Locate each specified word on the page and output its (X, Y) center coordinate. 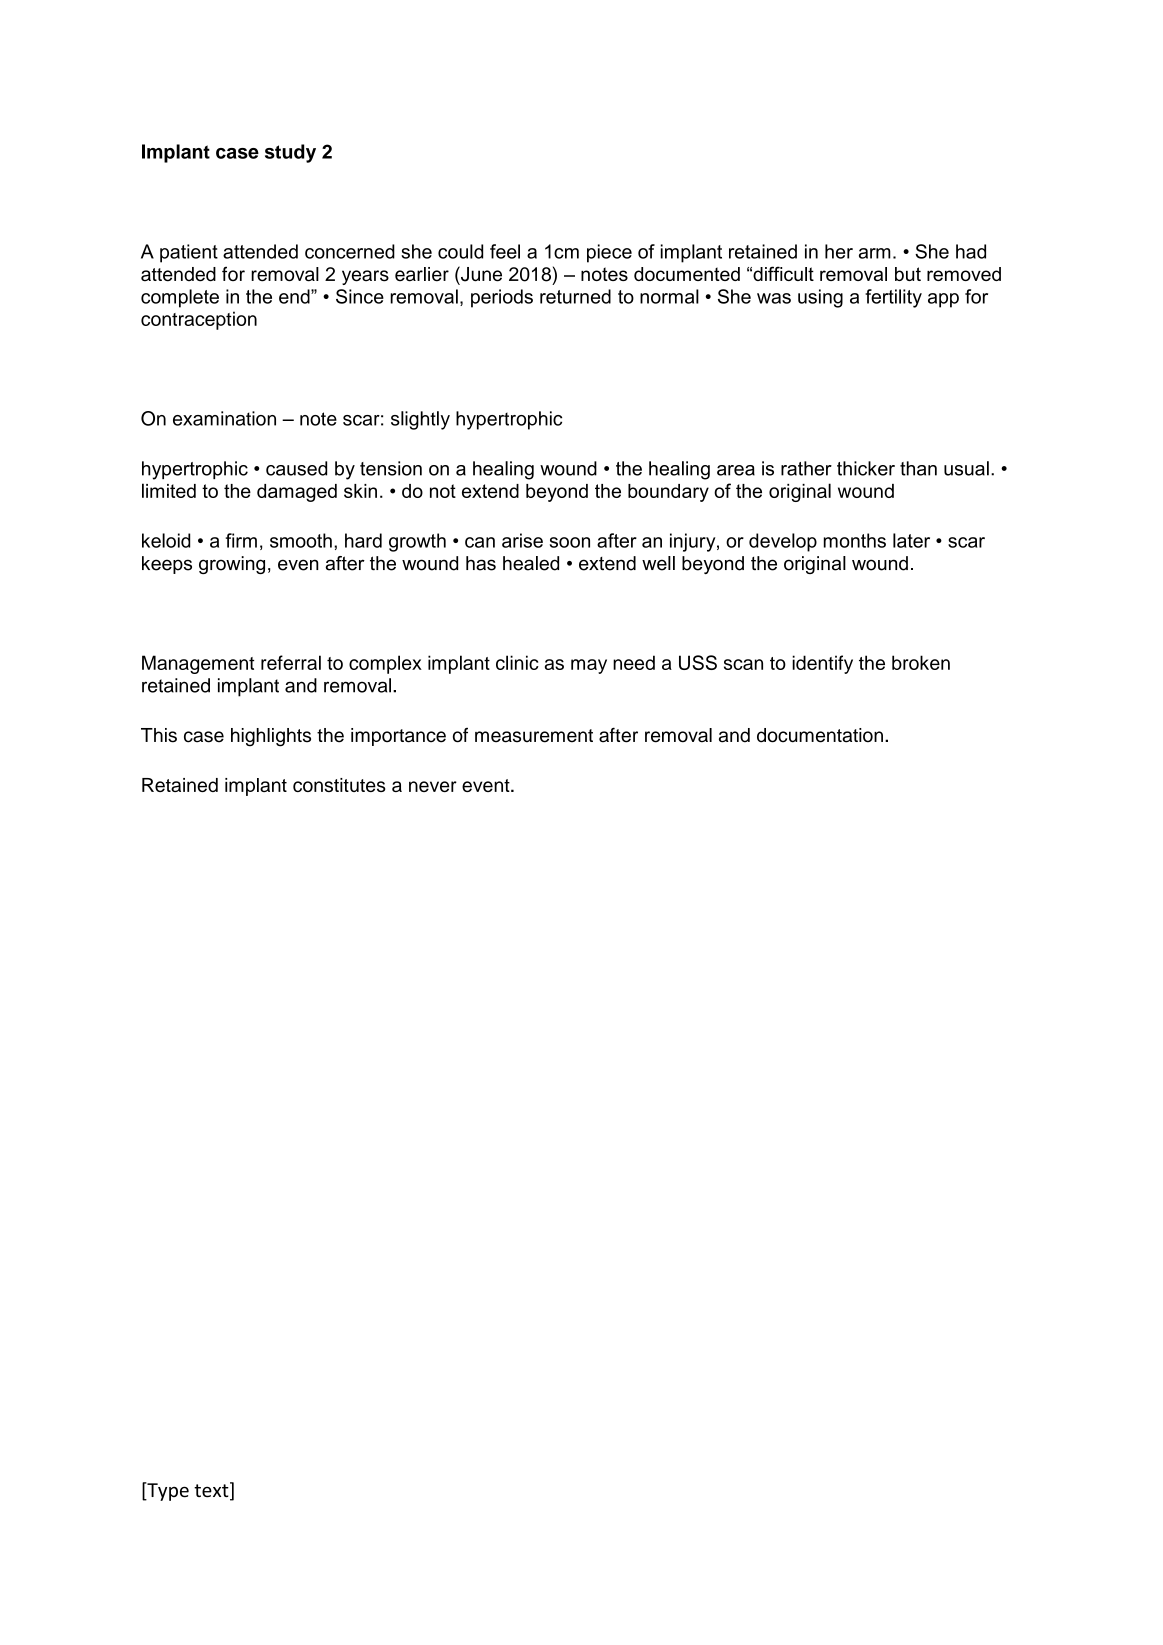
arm (875, 253)
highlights (271, 737)
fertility (893, 298)
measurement (534, 736)
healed (531, 563)
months (855, 540)
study (290, 153)
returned (575, 296)
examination (224, 418)
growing (232, 565)
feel (505, 251)
